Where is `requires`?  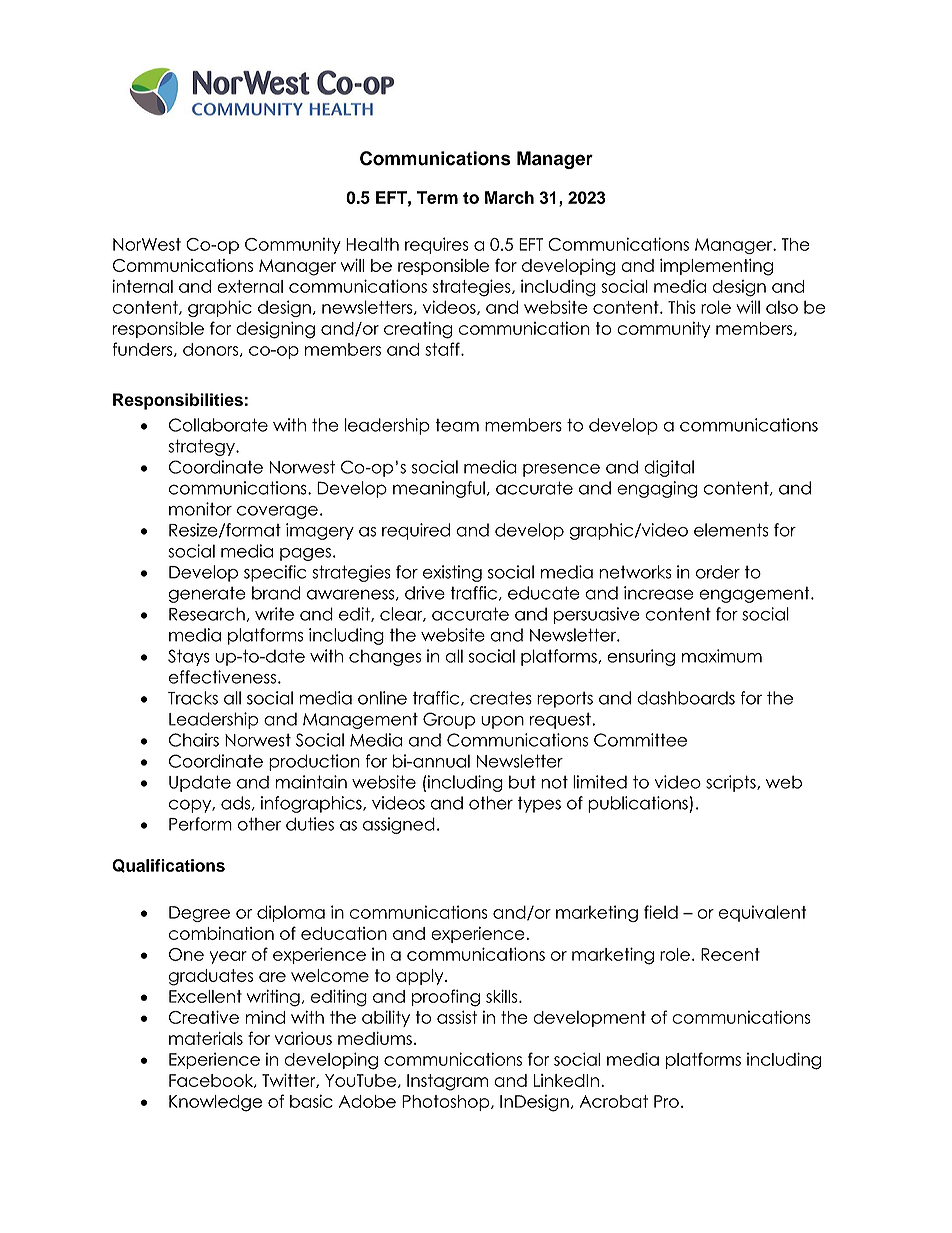
requires is located at coordinates (437, 245).
